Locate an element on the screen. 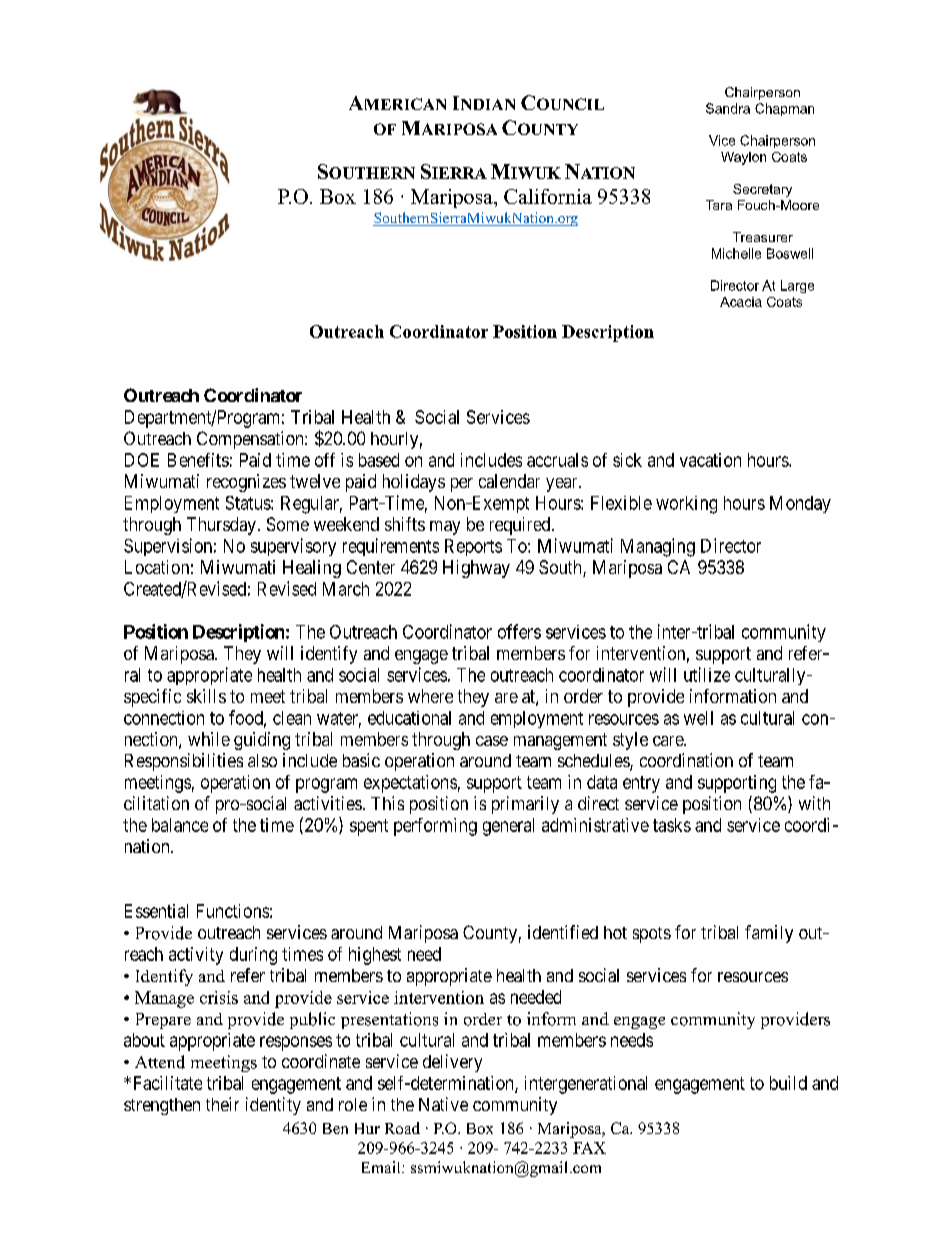 Image resolution: width=952 pixels, height=1233 pixels. Waylon is located at coordinates (743, 158).
